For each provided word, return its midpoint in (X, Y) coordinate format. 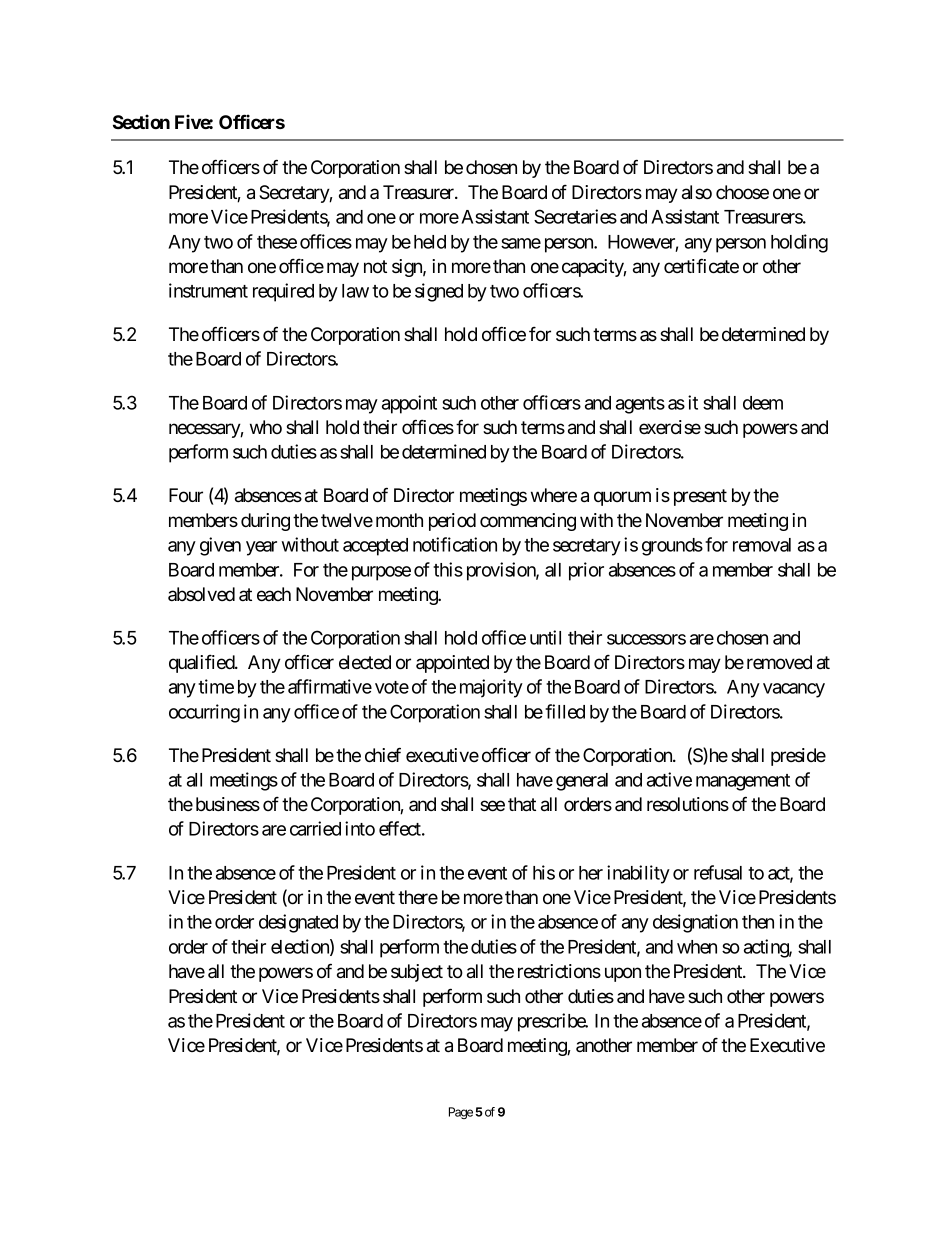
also (697, 192)
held (430, 242)
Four (186, 495)
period (452, 522)
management (743, 782)
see (492, 805)
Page (461, 1113)
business (228, 804)
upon (623, 974)
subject (417, 973)
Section (141, 121)
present (700, 497)
